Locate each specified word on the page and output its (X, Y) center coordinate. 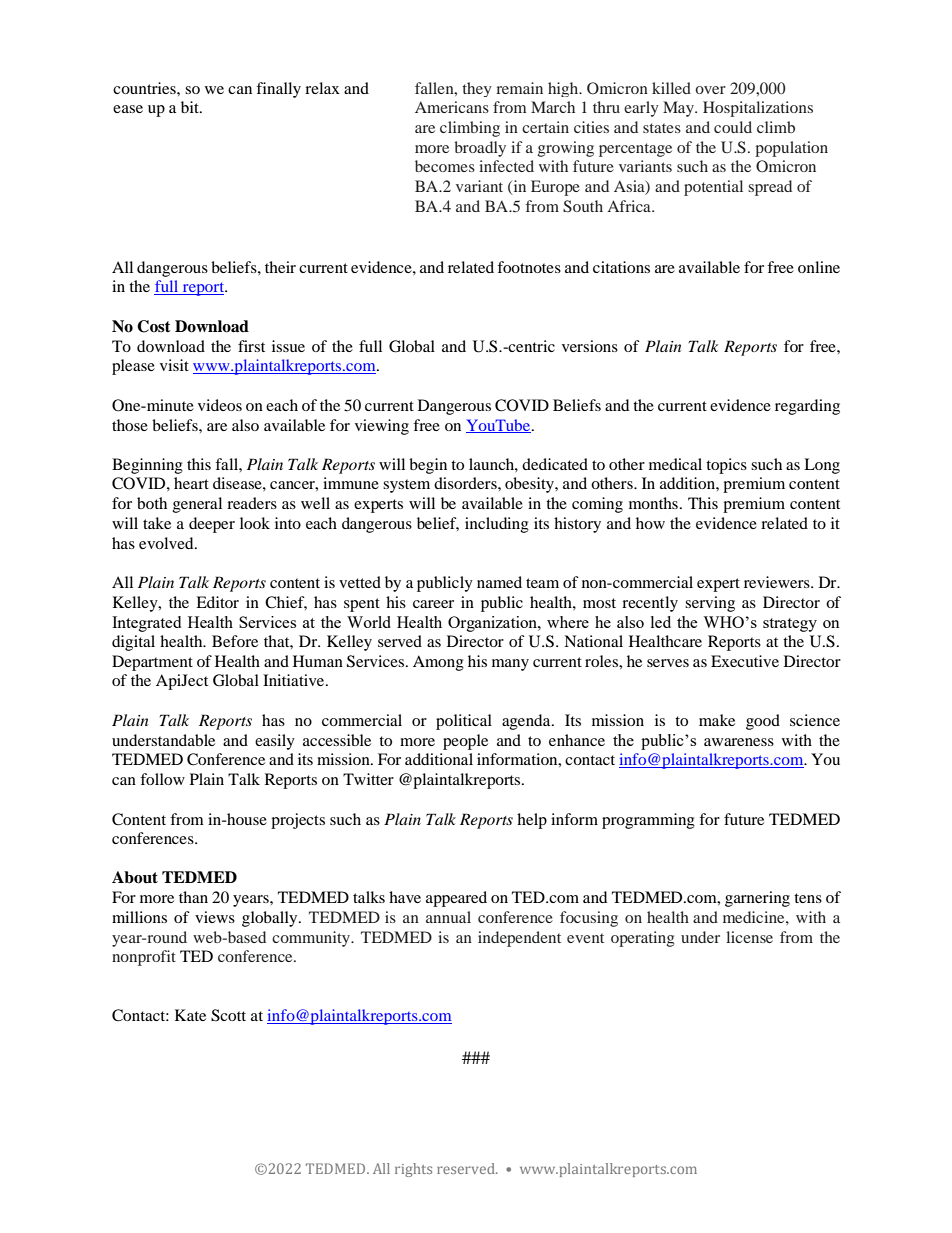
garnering (757, 899)
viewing (382, 427)
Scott (228, 1015)
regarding (807, 407)
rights (413, 1170)
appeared (456, 899)
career (433, 604)
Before (235, 641)
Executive (745, 661)
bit (191, 107)
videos (220, 405)
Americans (452, 107)
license (749, 937)
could (733, 127)
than (193, 897)
